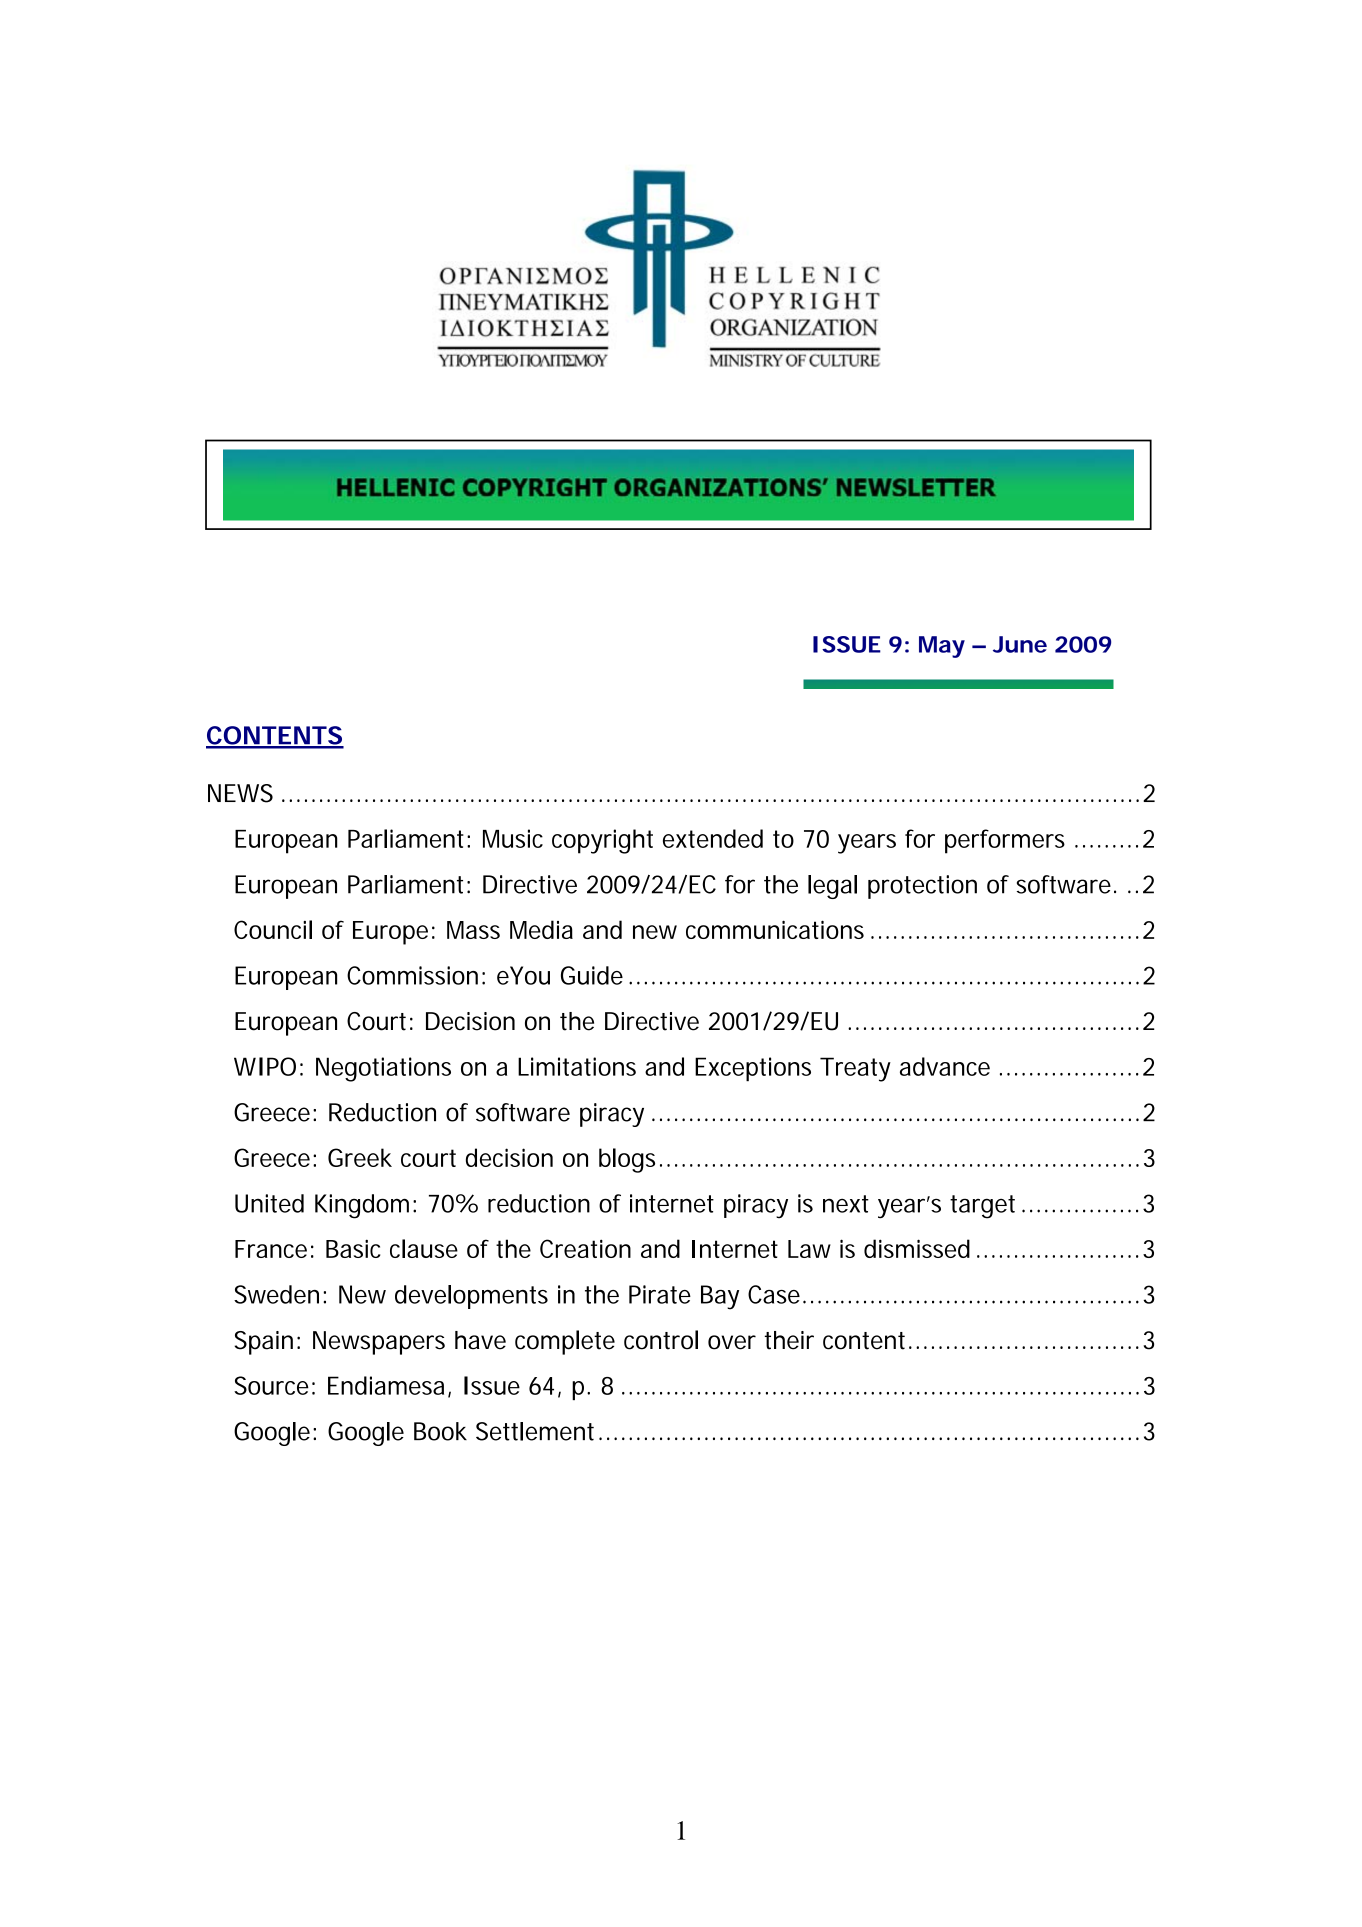  I want to click on Music, so click(513, 838).
